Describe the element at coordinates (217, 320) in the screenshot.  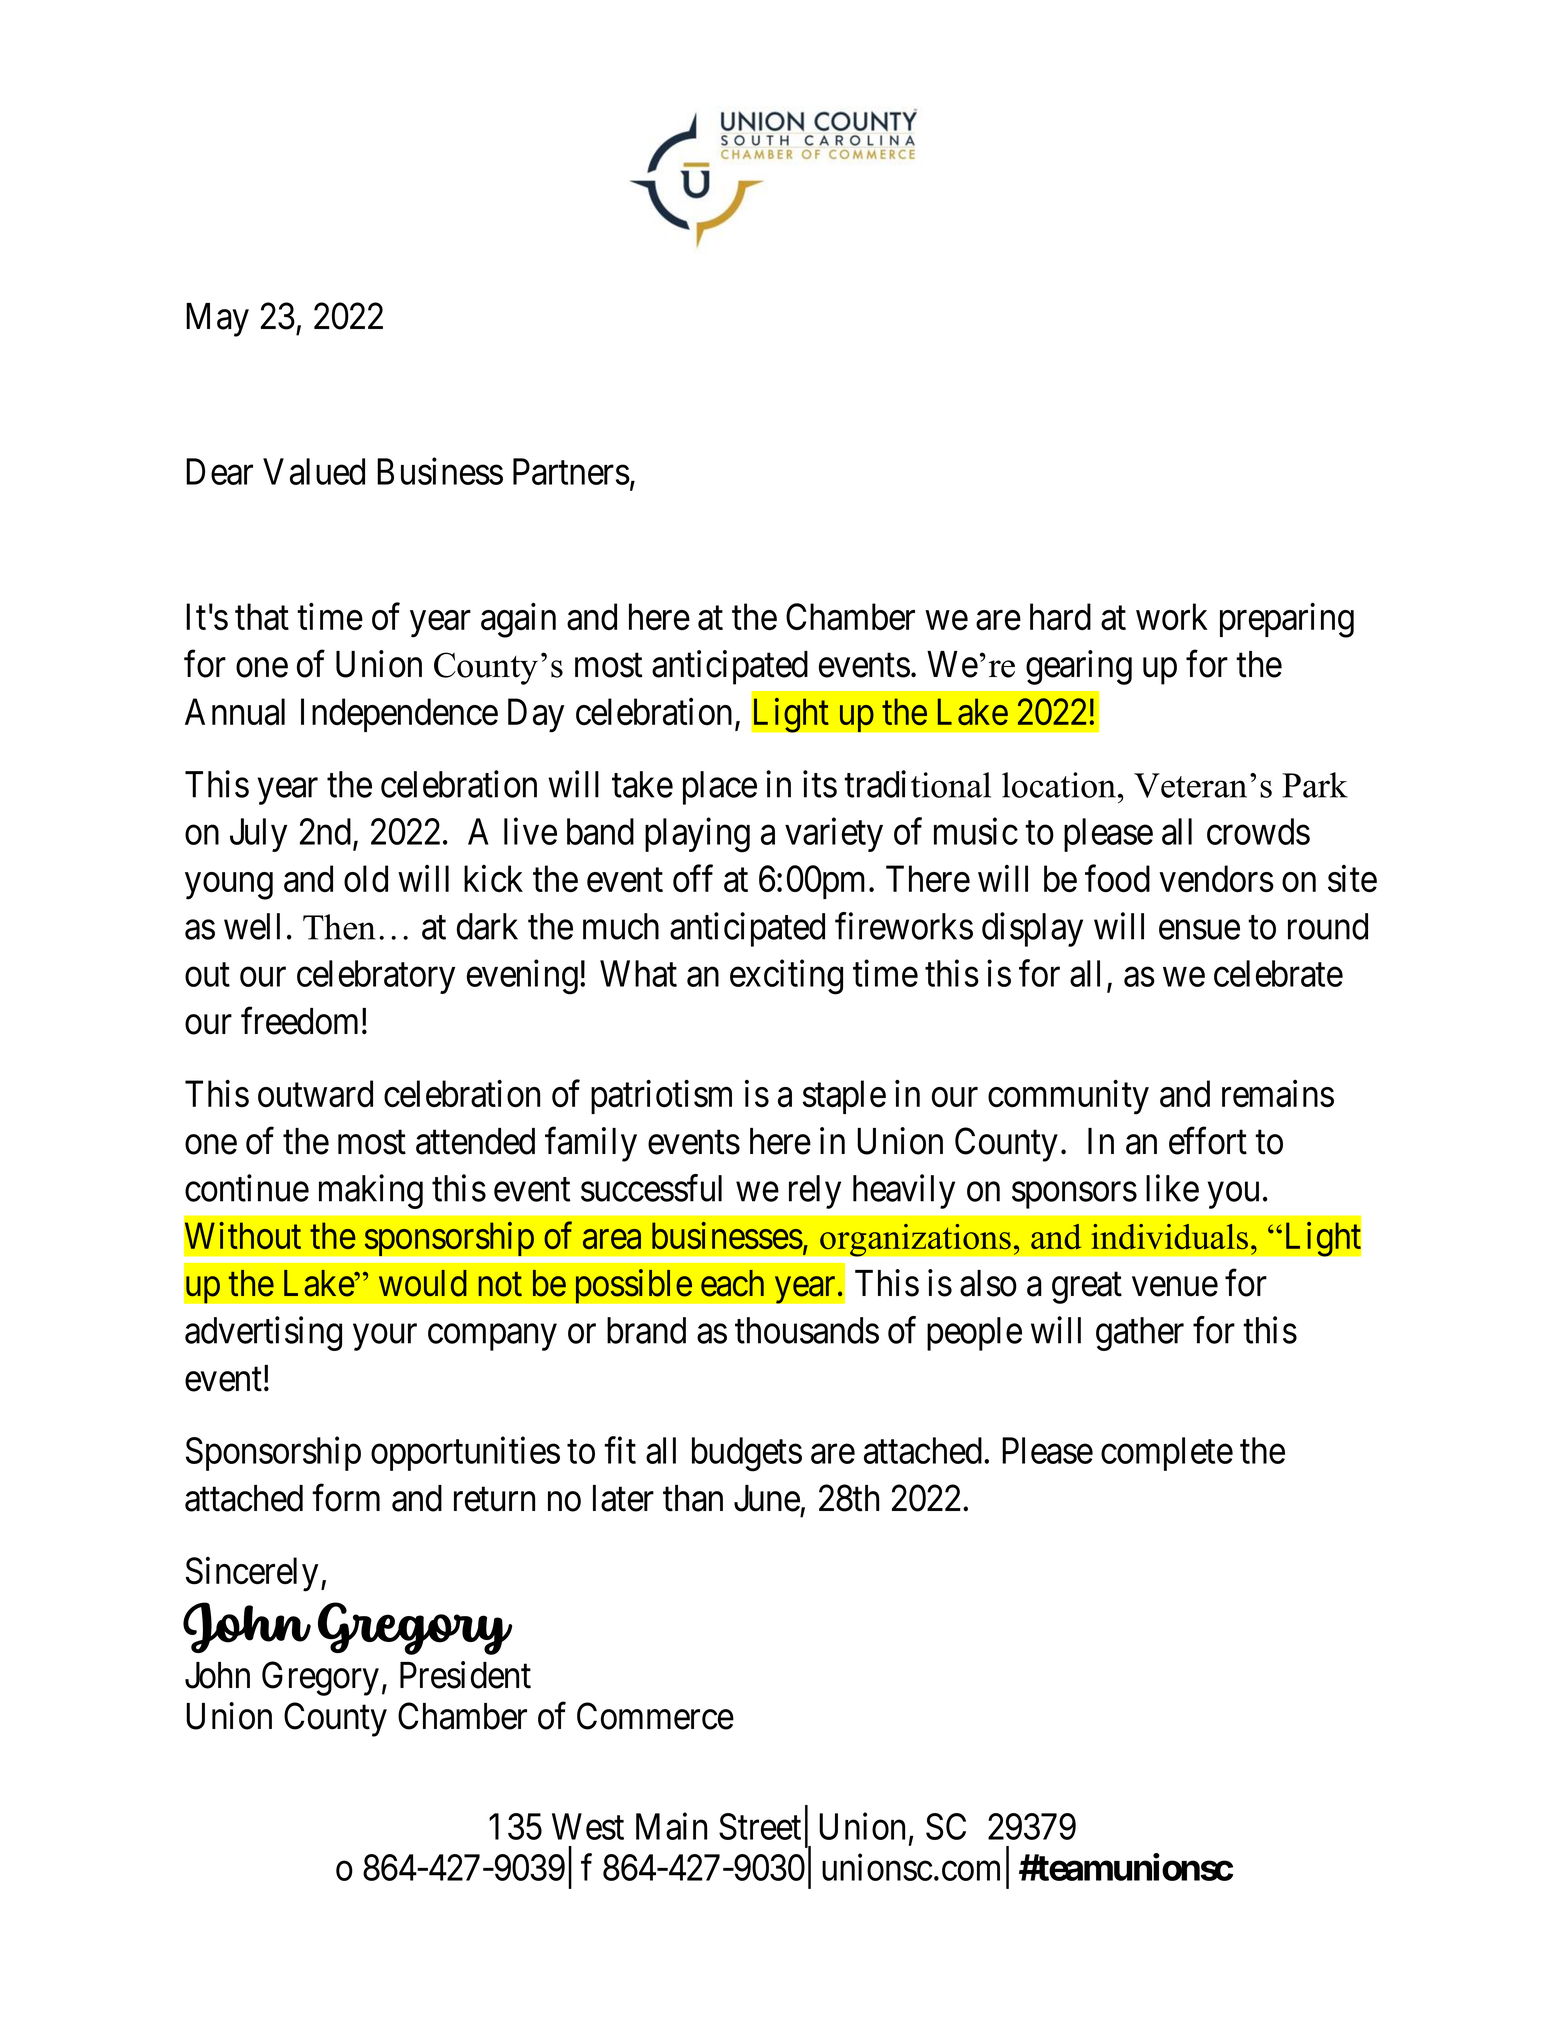
I see `May` at that location.
